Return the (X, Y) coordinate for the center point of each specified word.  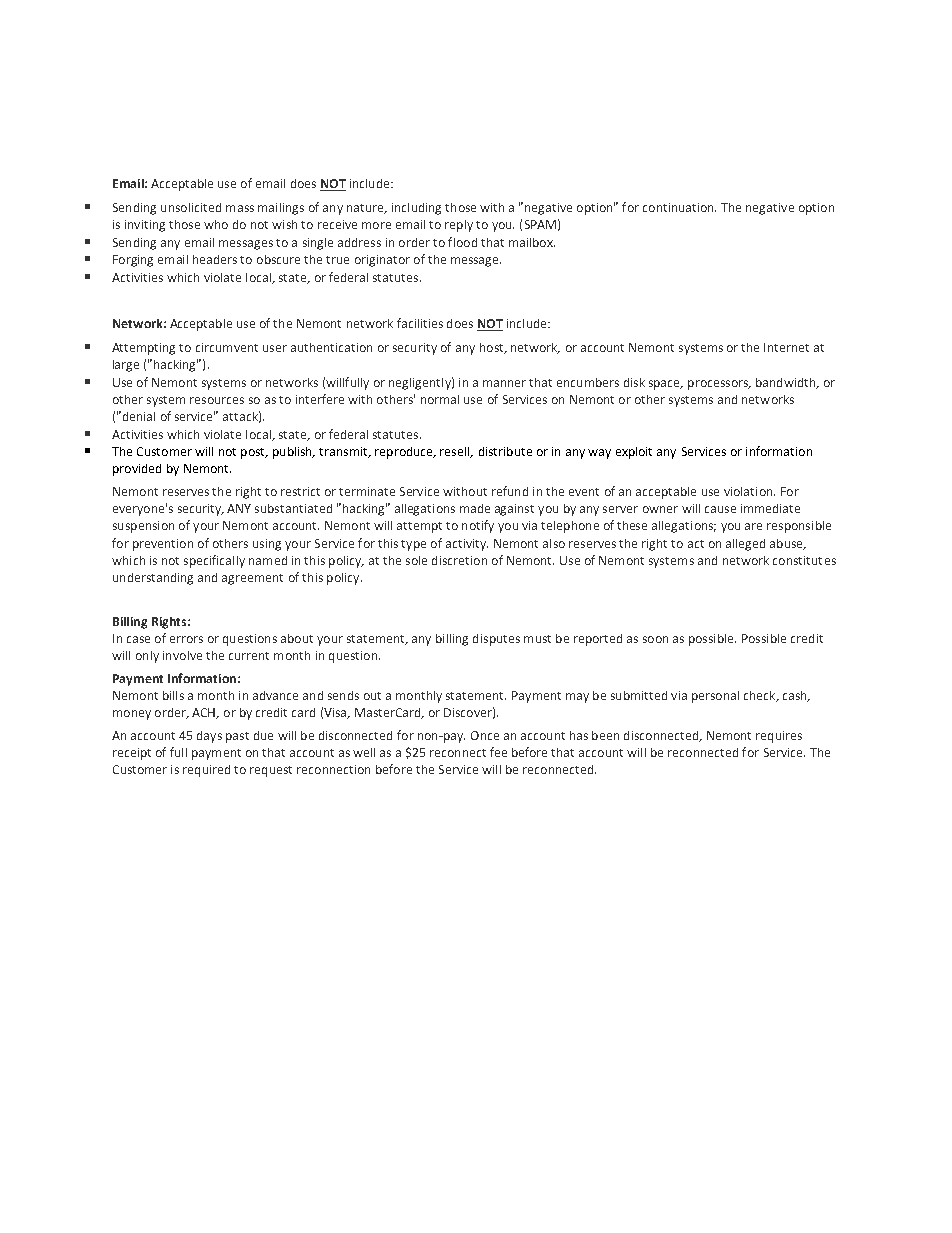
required (206, 771)
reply (459, 226)
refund (510, 491)
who (216, 224)
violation (749, 491)
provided (137, 470)
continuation (679, 207)
